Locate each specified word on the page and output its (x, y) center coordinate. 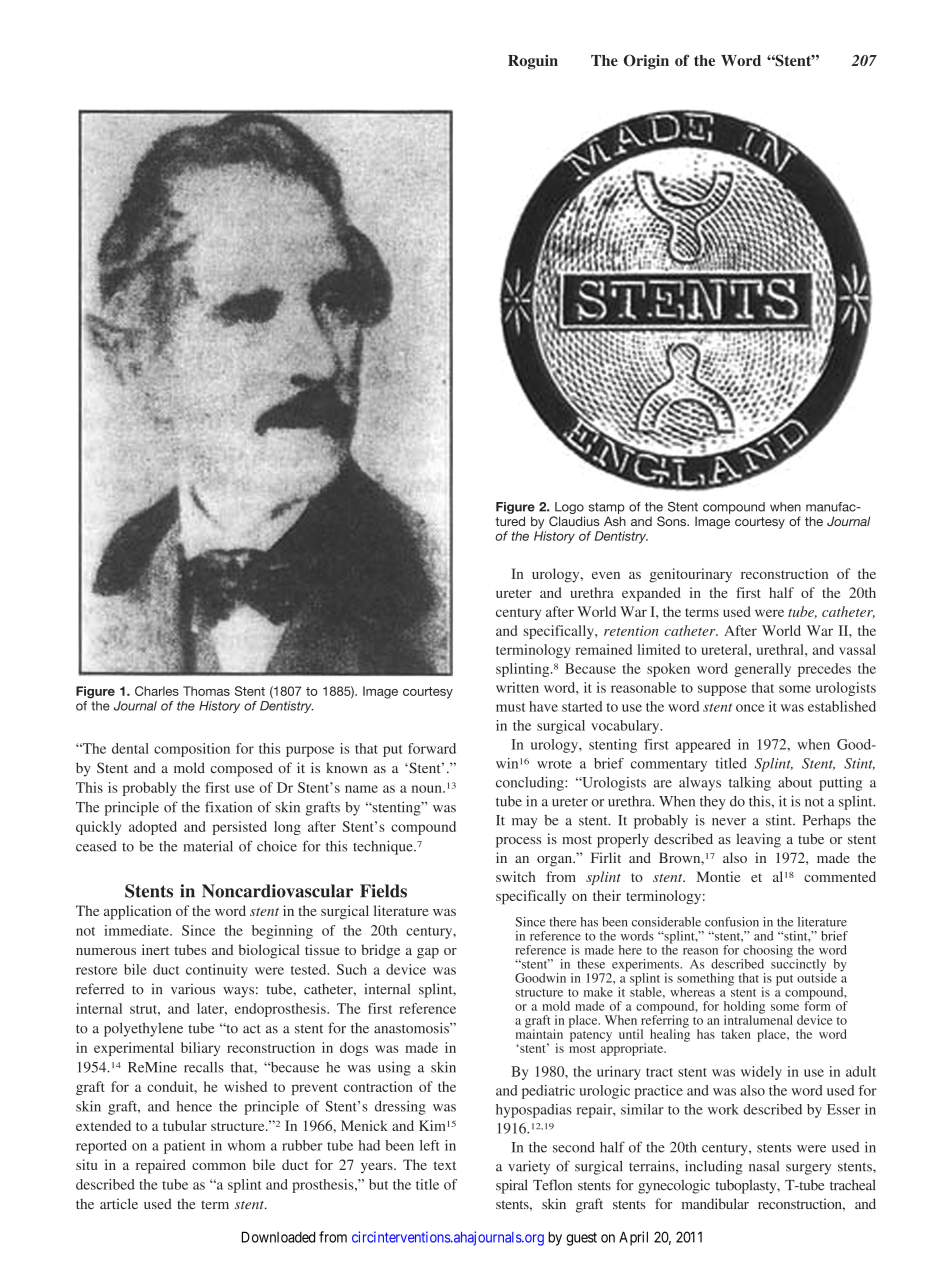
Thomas (206, 691)
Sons (673, 521)
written (517, 687)
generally (762, 670)
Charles (157, 691)
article (119, 1203)
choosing (767, 952)
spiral (511, 1186)
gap (428, 953)
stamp (607, 508)
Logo (569, 509)
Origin (646, 62)
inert (155, 949)
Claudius (574, 521)
